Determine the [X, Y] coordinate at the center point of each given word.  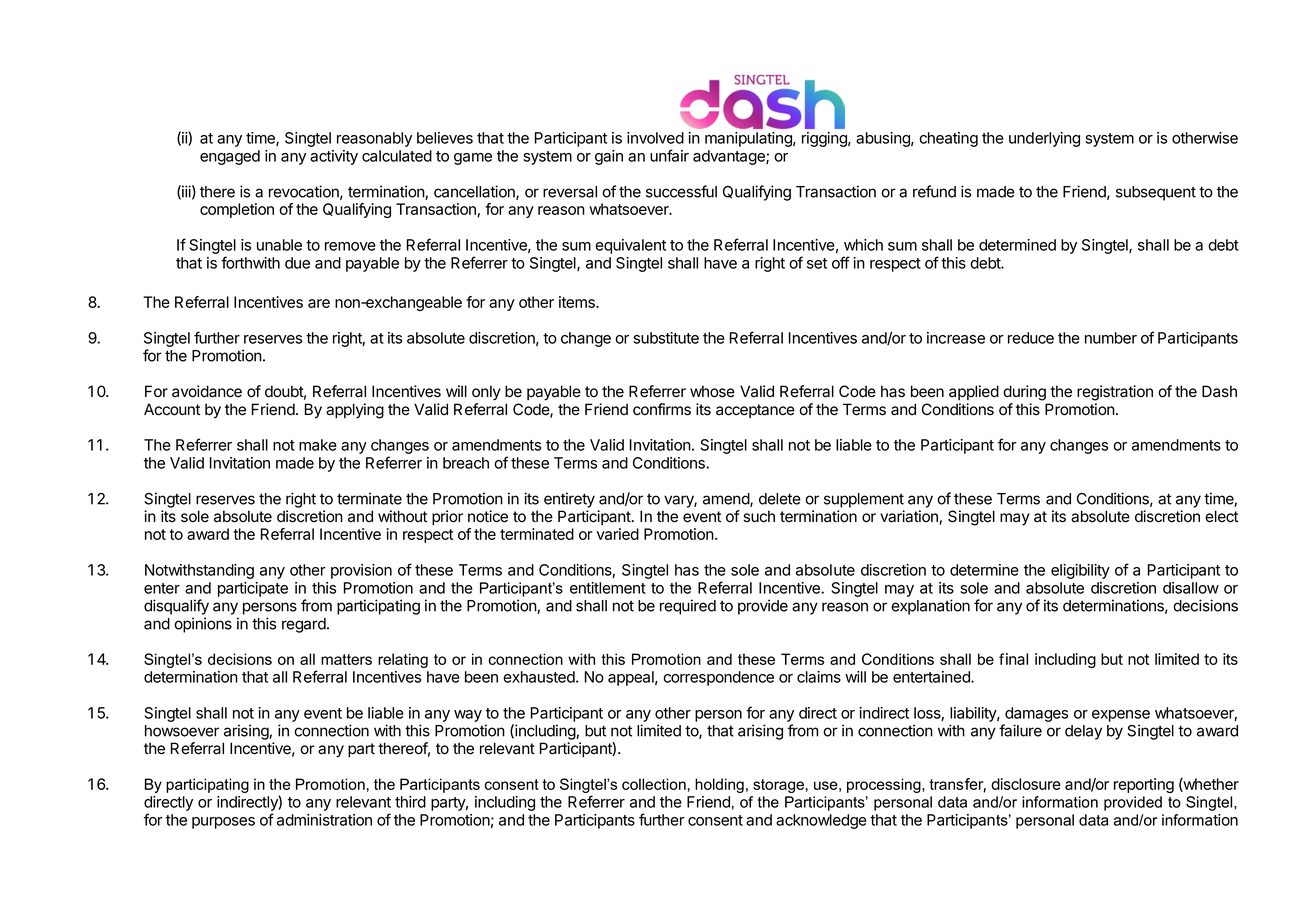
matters [346, 659]
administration [324, 820]
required [688, 607]
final [1013, 659]
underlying [1044, 139]
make [318, 445]
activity [334, 157]
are [319, 303]
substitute [666, 338]
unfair [669, 155]
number [1111, 338]
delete [780, 499]
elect [1221, 516]
